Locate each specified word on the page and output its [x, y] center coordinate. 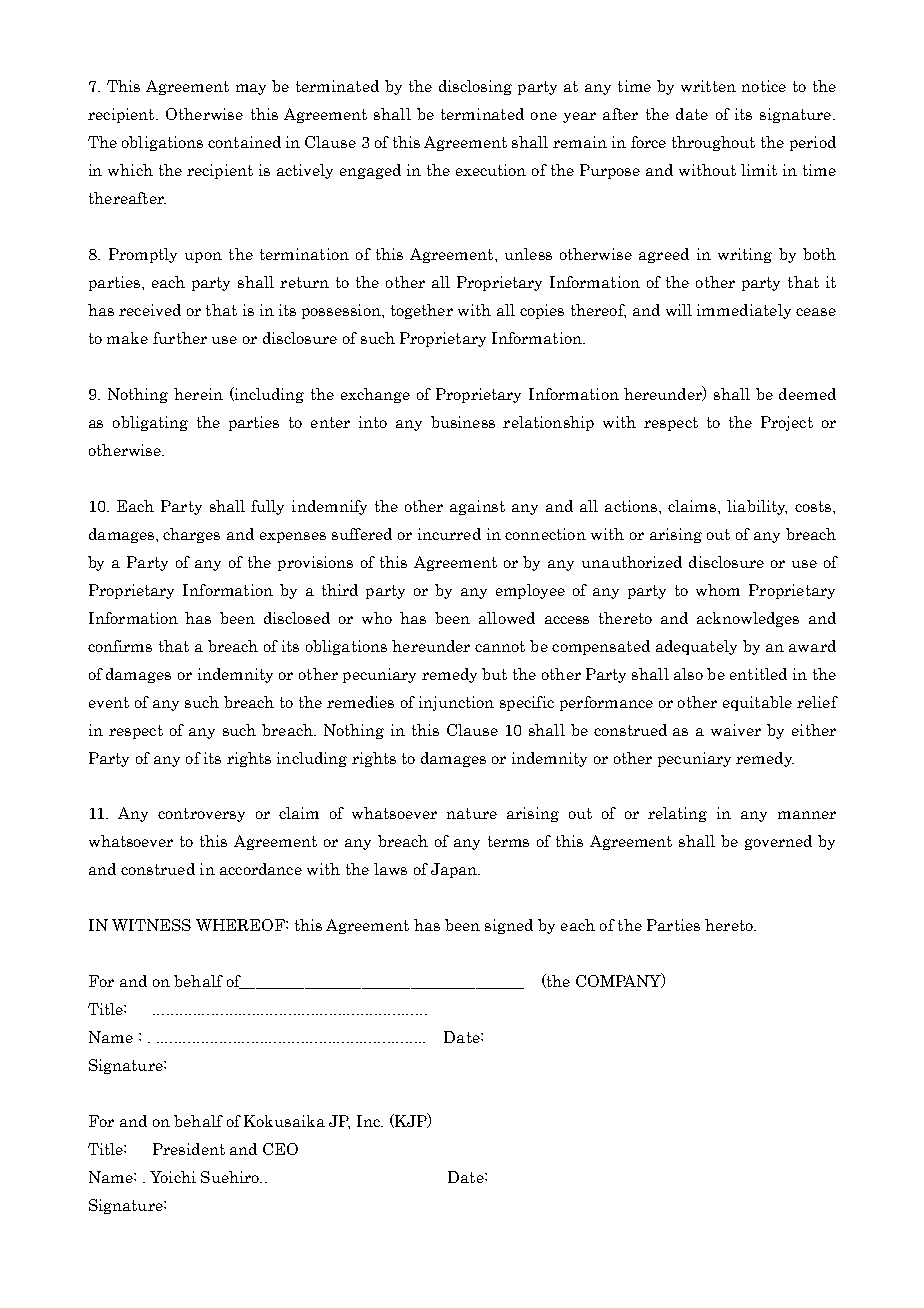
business [463, 422]
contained [244, 142]
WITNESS [151, 925]
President [189, 1149]
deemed [807, 394]
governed [778, 842]
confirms [120, 646]
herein [198, 394]
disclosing [475, 87]
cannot [500, 646]
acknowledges [748, 619]
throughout [713, 143]
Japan [455, 870]
